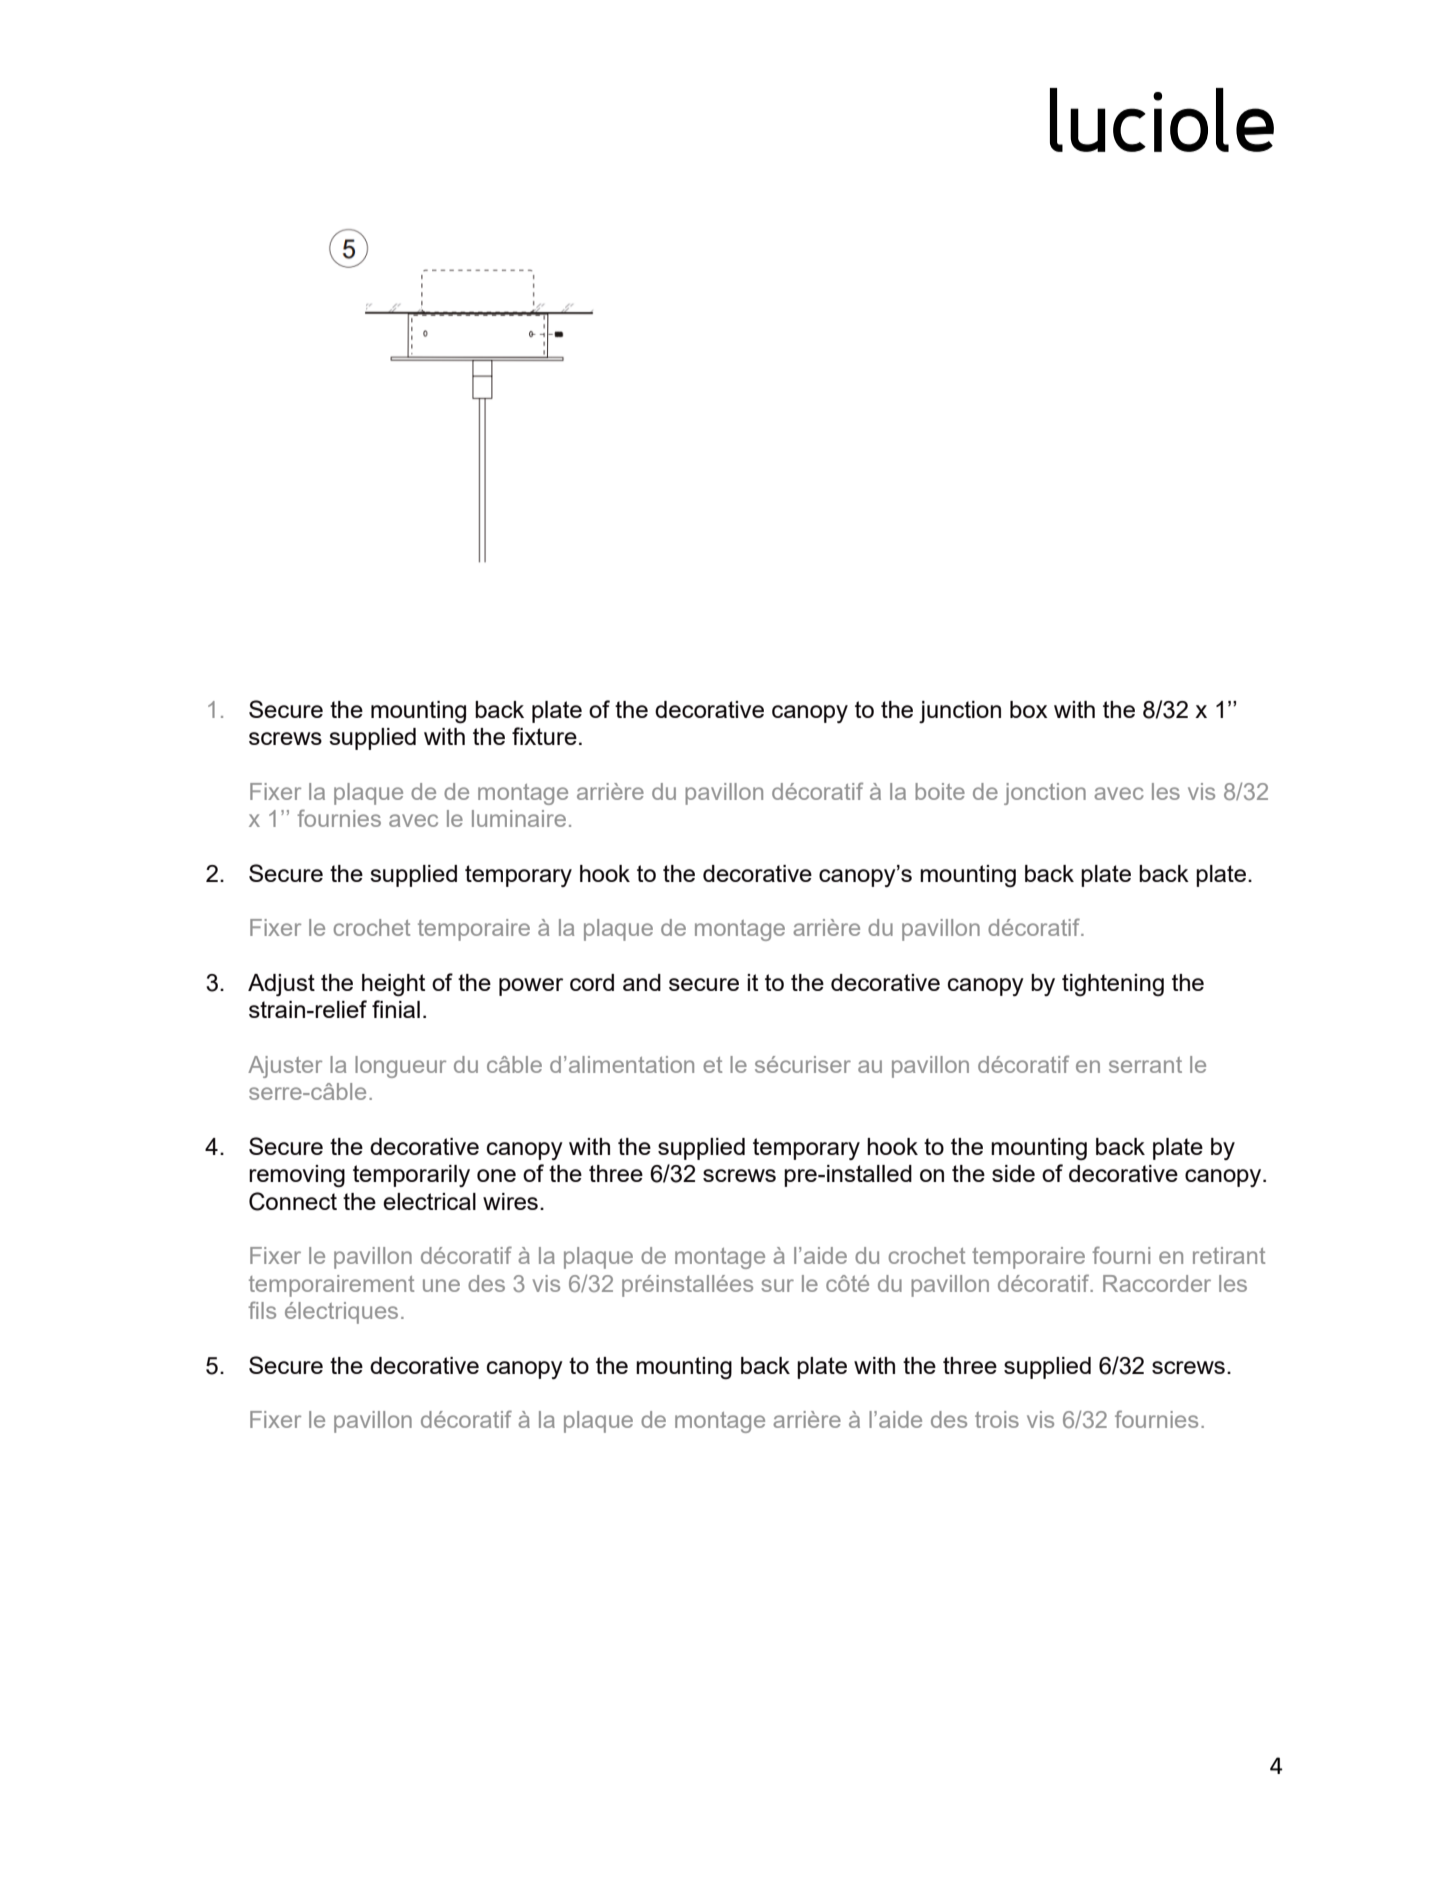 This screenshot has height=1882, width=1454. I want to click on luminaire, so click(519, 818).
